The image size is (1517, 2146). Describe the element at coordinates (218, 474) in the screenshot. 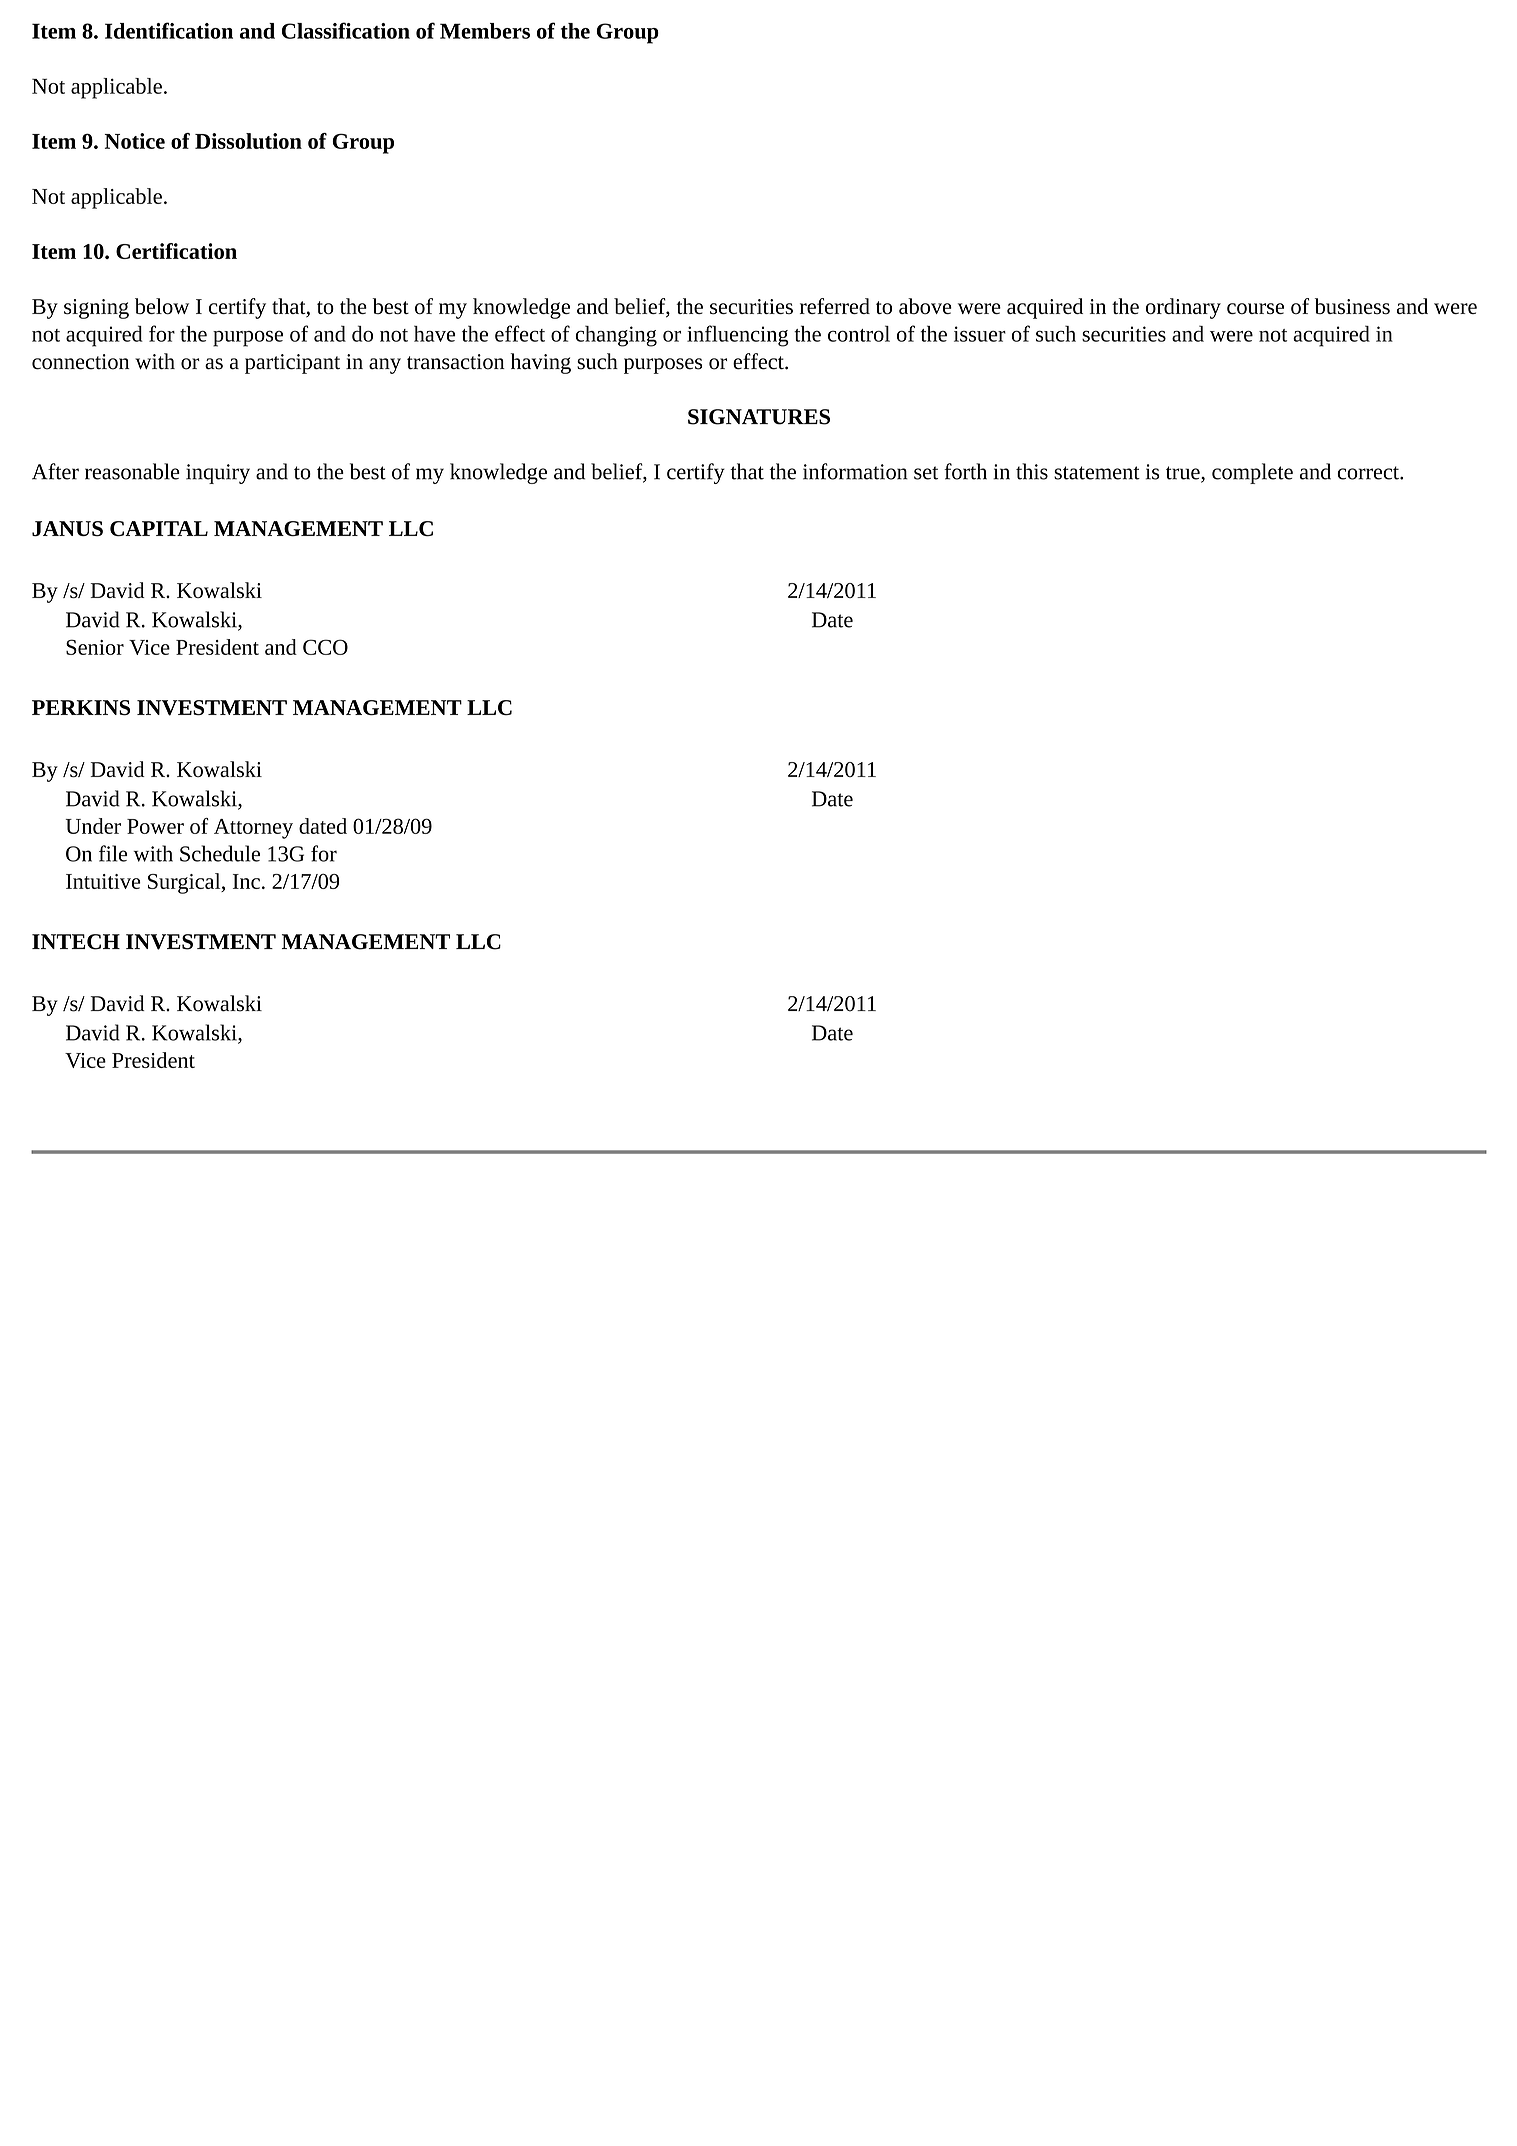

I see `inquiry` at that location.
